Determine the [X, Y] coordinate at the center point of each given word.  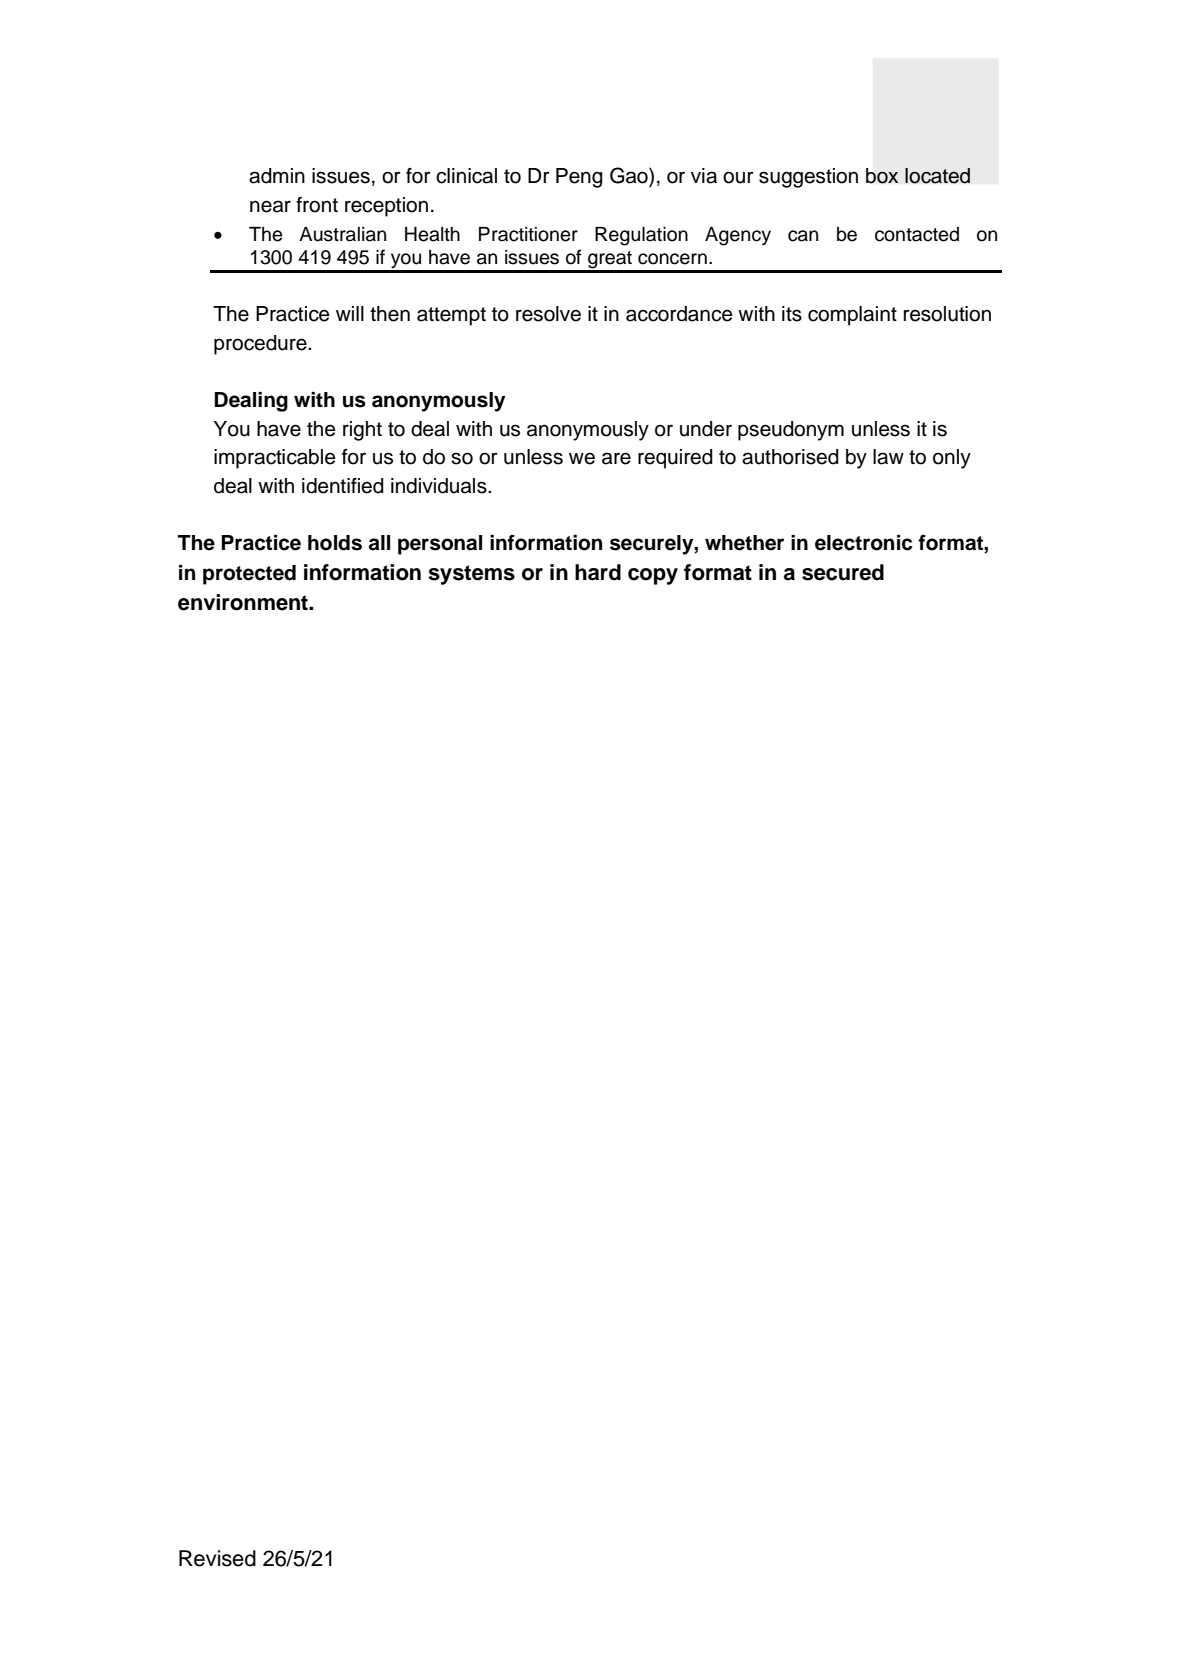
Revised [217, 1558]
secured [843, 572]
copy [653, 576]
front [317, 205]
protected [249, 575]
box [882, 176]
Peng [579, 178]
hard [598, 572]
